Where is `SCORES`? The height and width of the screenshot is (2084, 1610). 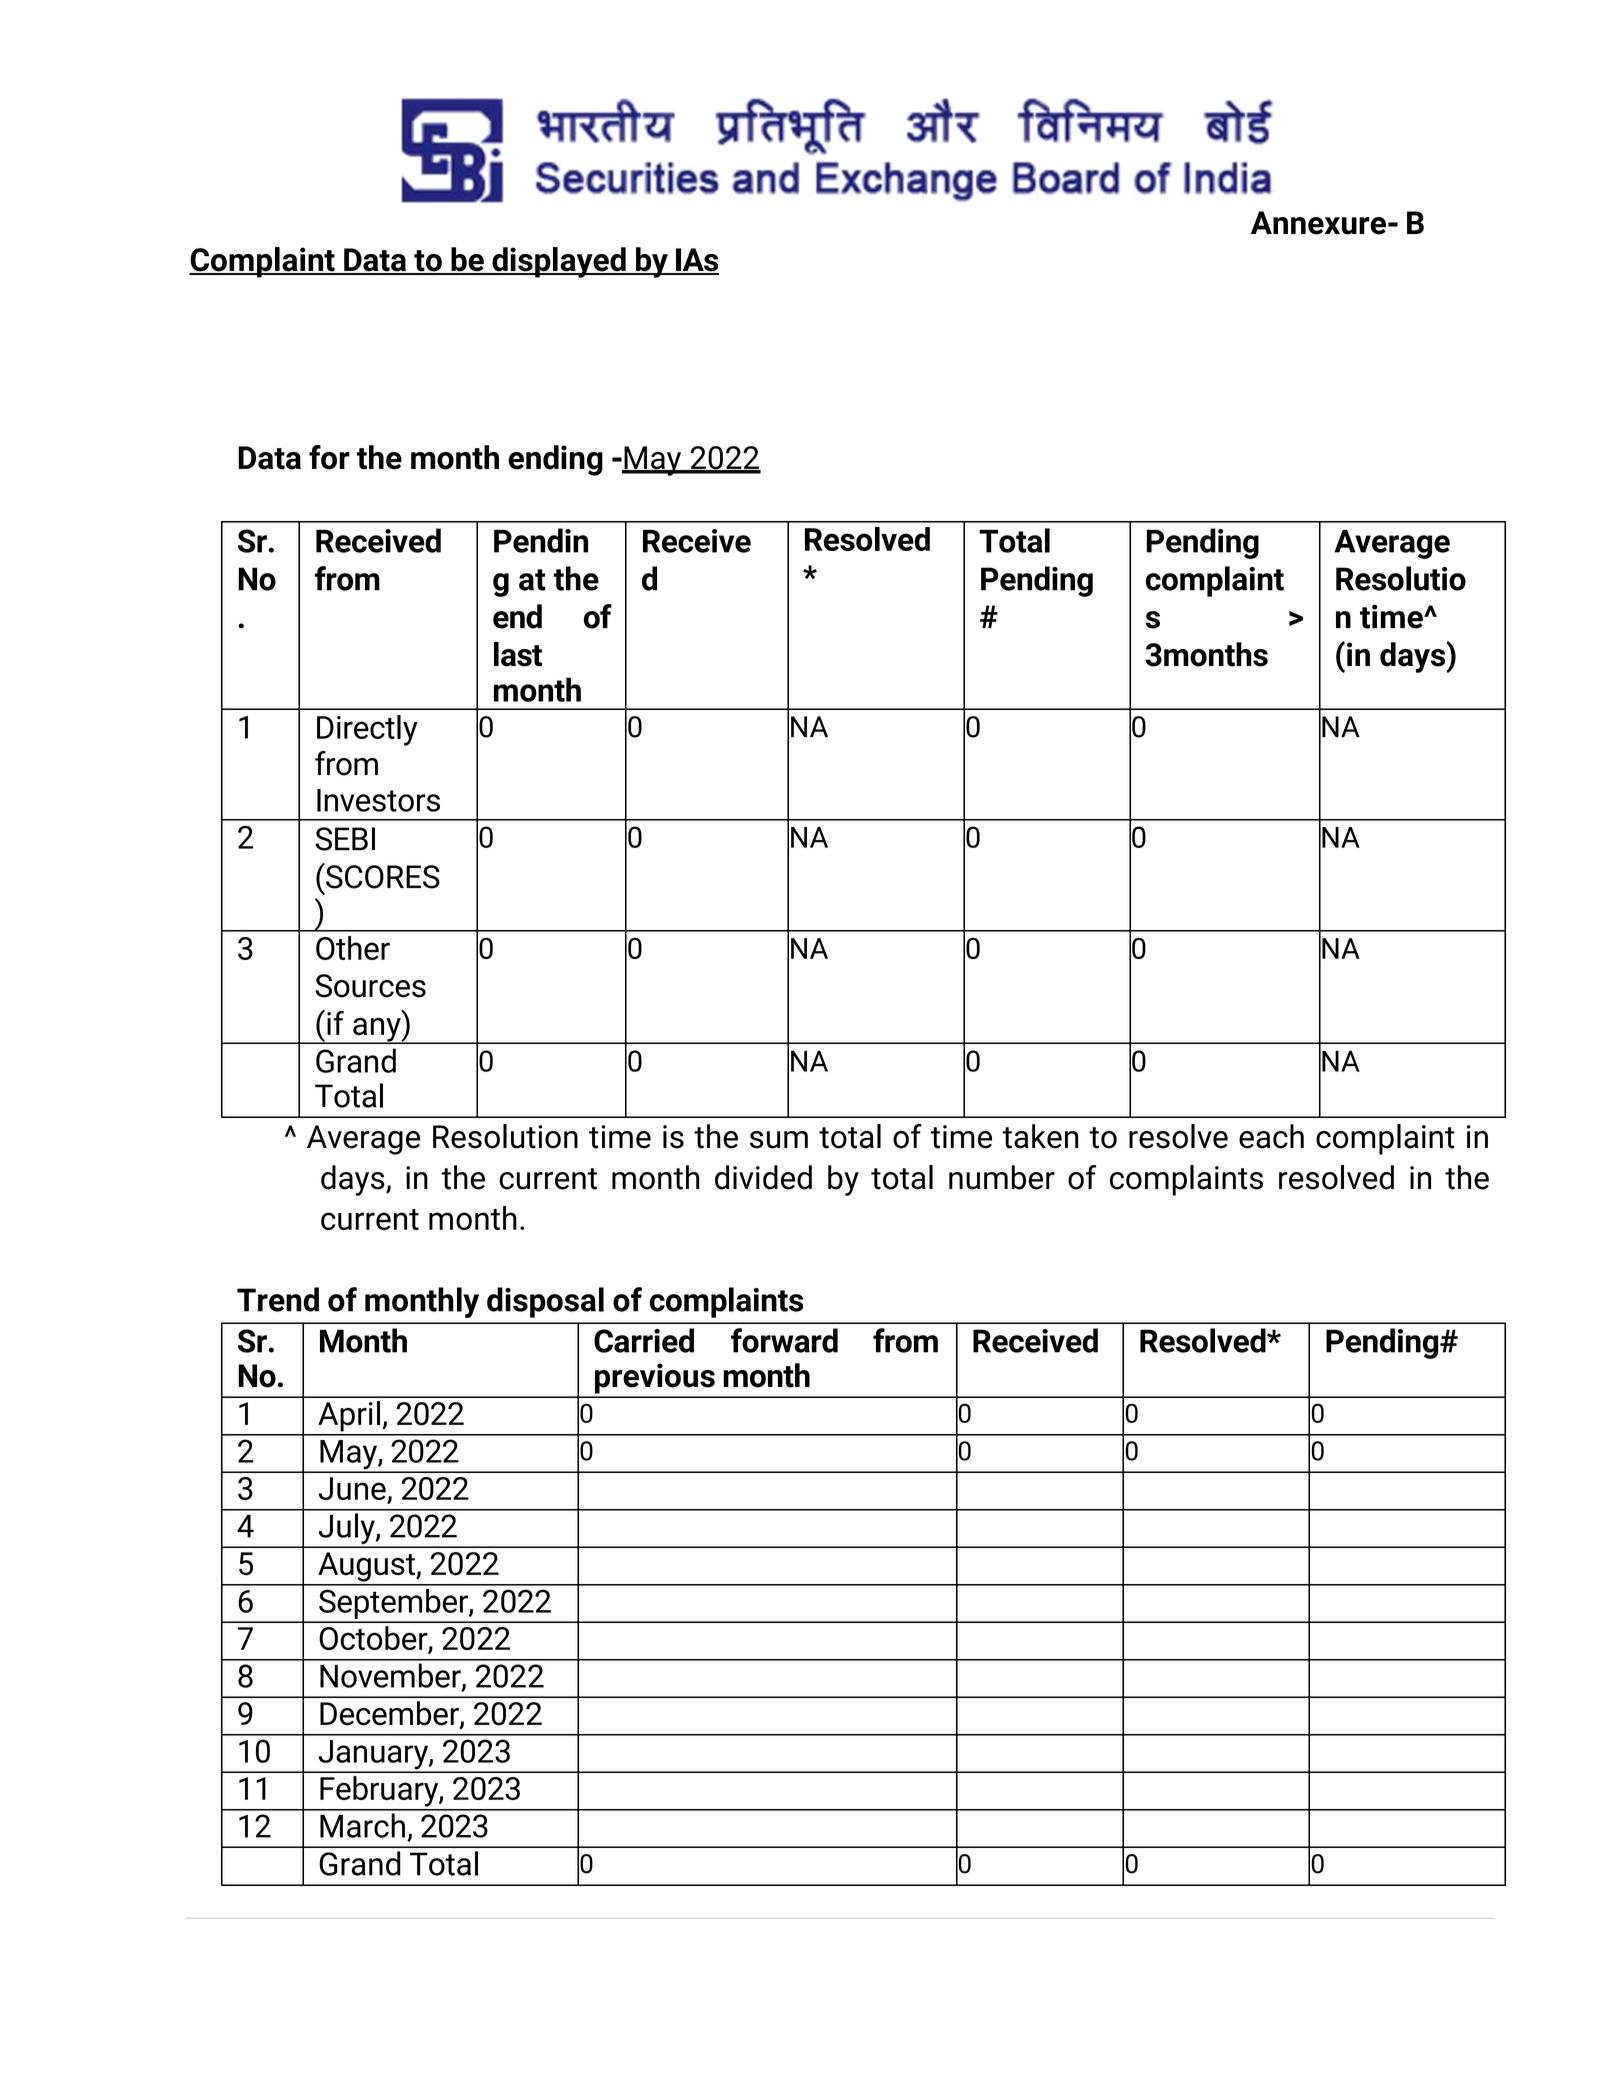
SCORES is located at coordinates (382, 876).
